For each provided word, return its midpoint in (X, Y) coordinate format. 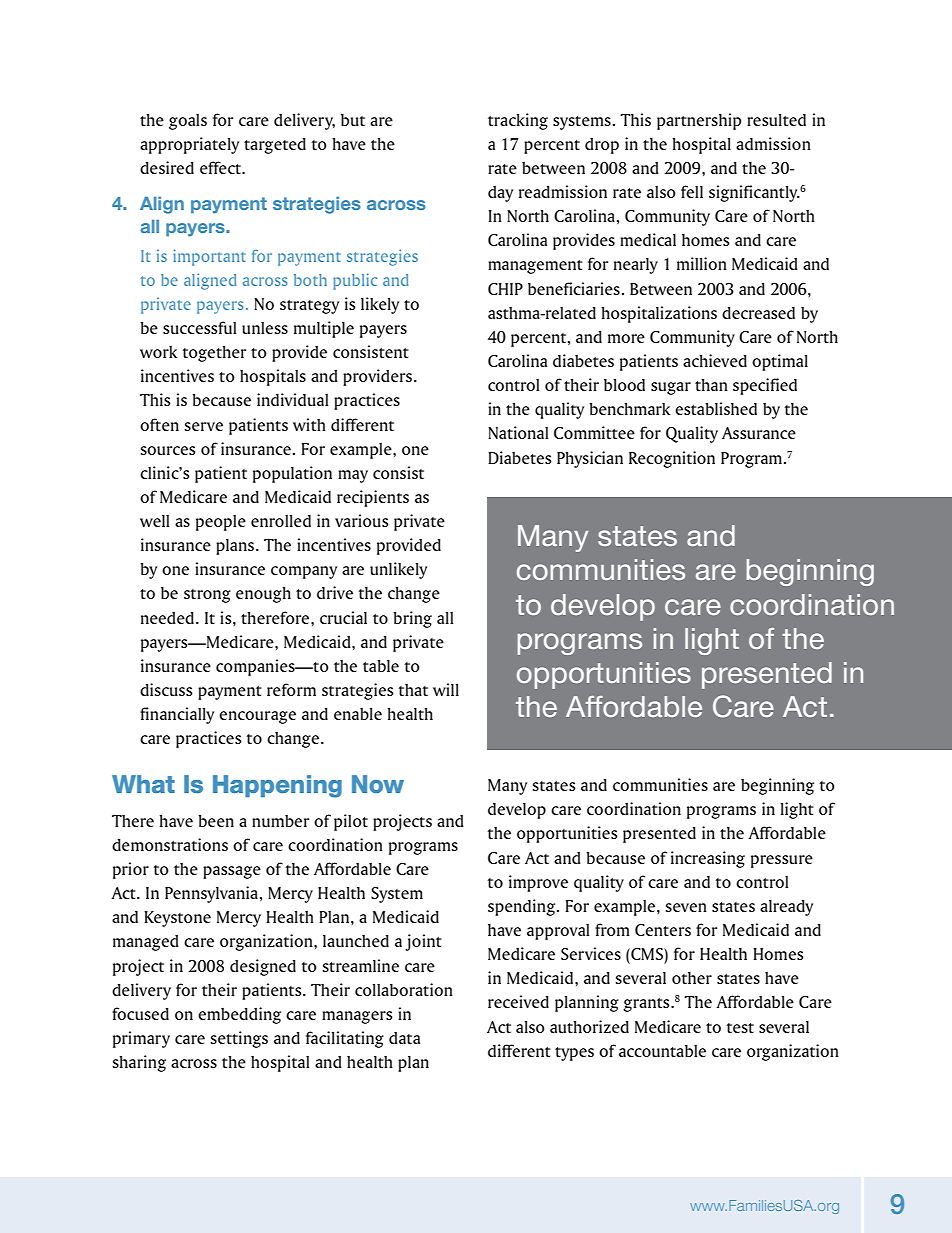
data (404, 1038)
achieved (715, 360)
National (518, 432)
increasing (708, 859)
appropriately (189, 145)
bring (412, 619)
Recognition (672, 459)
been (216, 821)
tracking (518, 121)
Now (378, 784)
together (214, 354)
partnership (699, 121)
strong (207, 596)
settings (239, 1039)
